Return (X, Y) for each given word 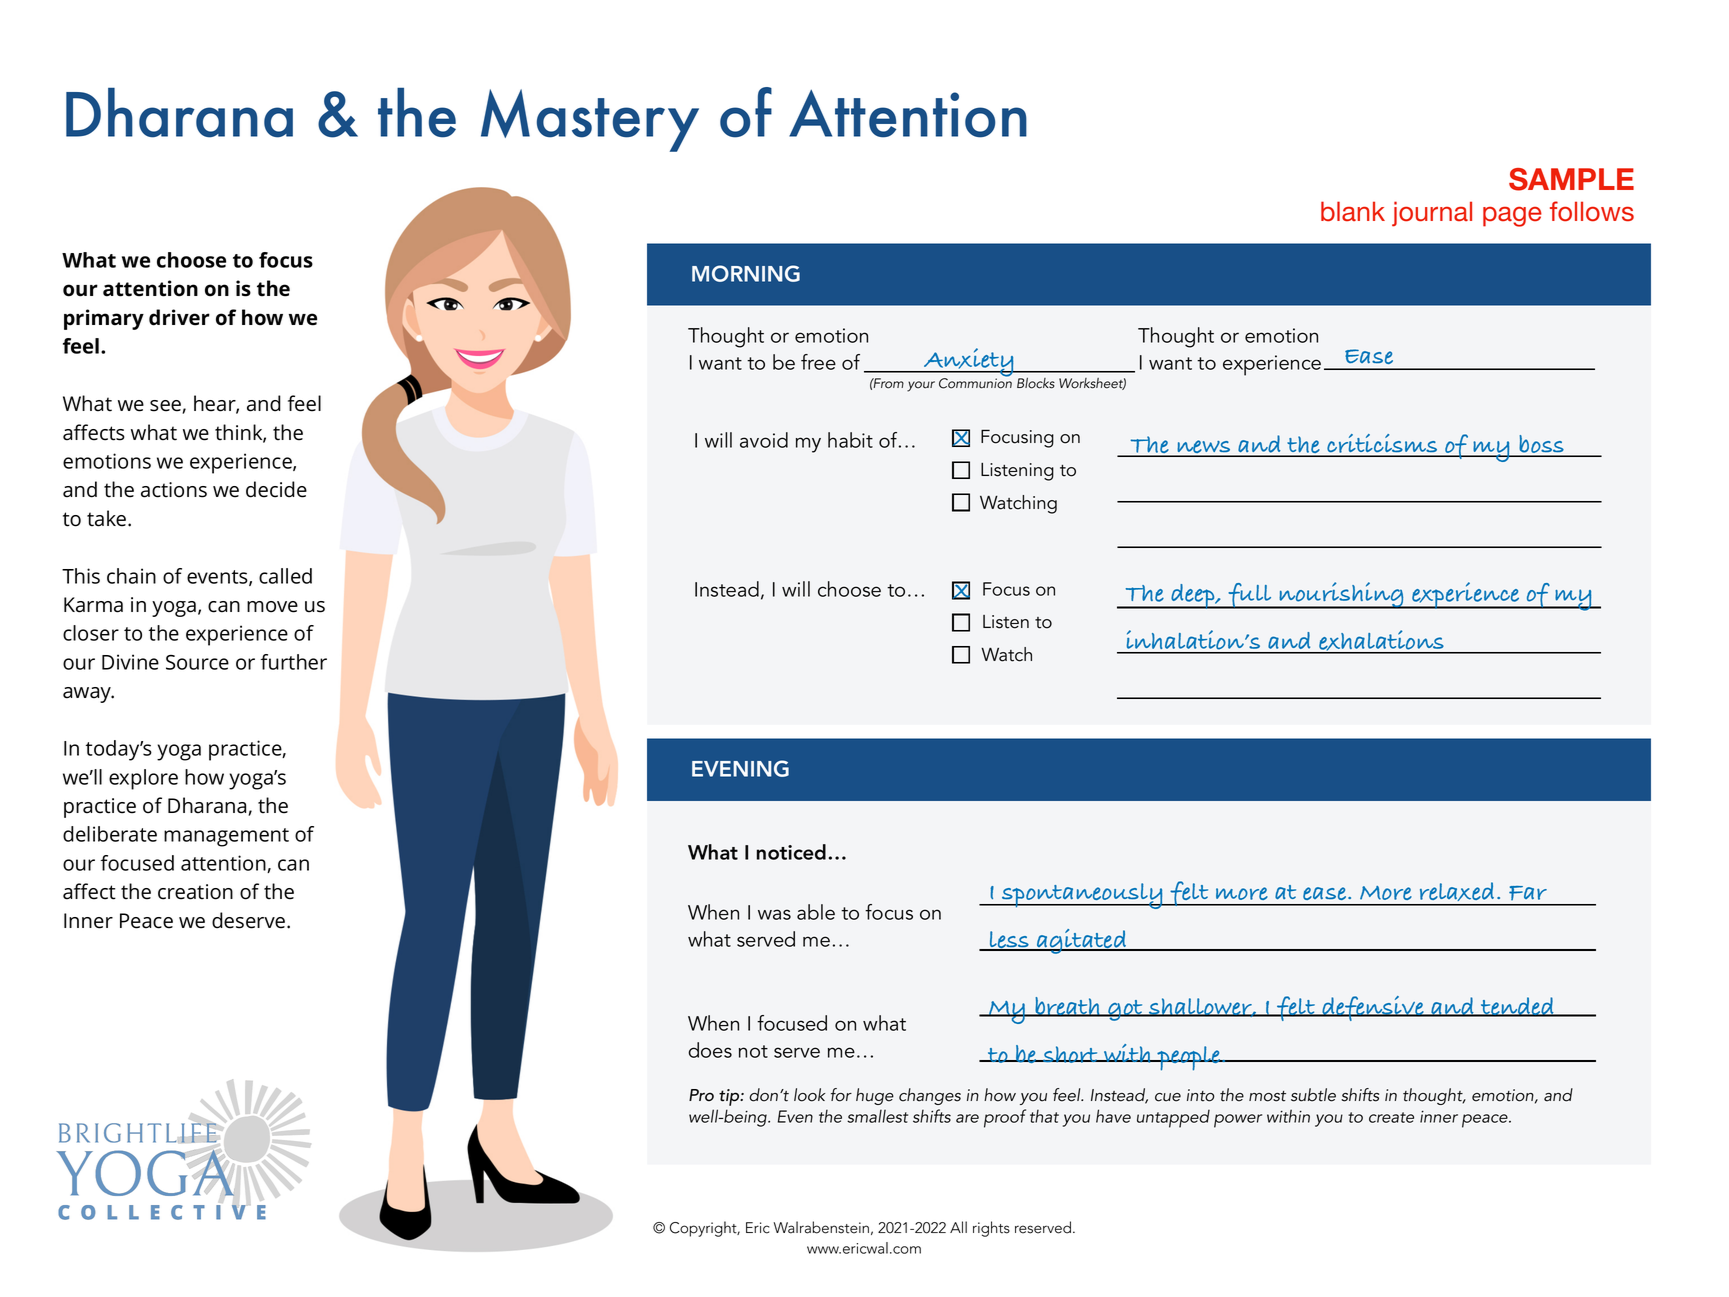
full (1250, 596)
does (710, 1050)
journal (1432, 214)
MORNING (746, 273)
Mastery (590, 120)
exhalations (1381, 642)
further (294, 662)
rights (991, 1229)
